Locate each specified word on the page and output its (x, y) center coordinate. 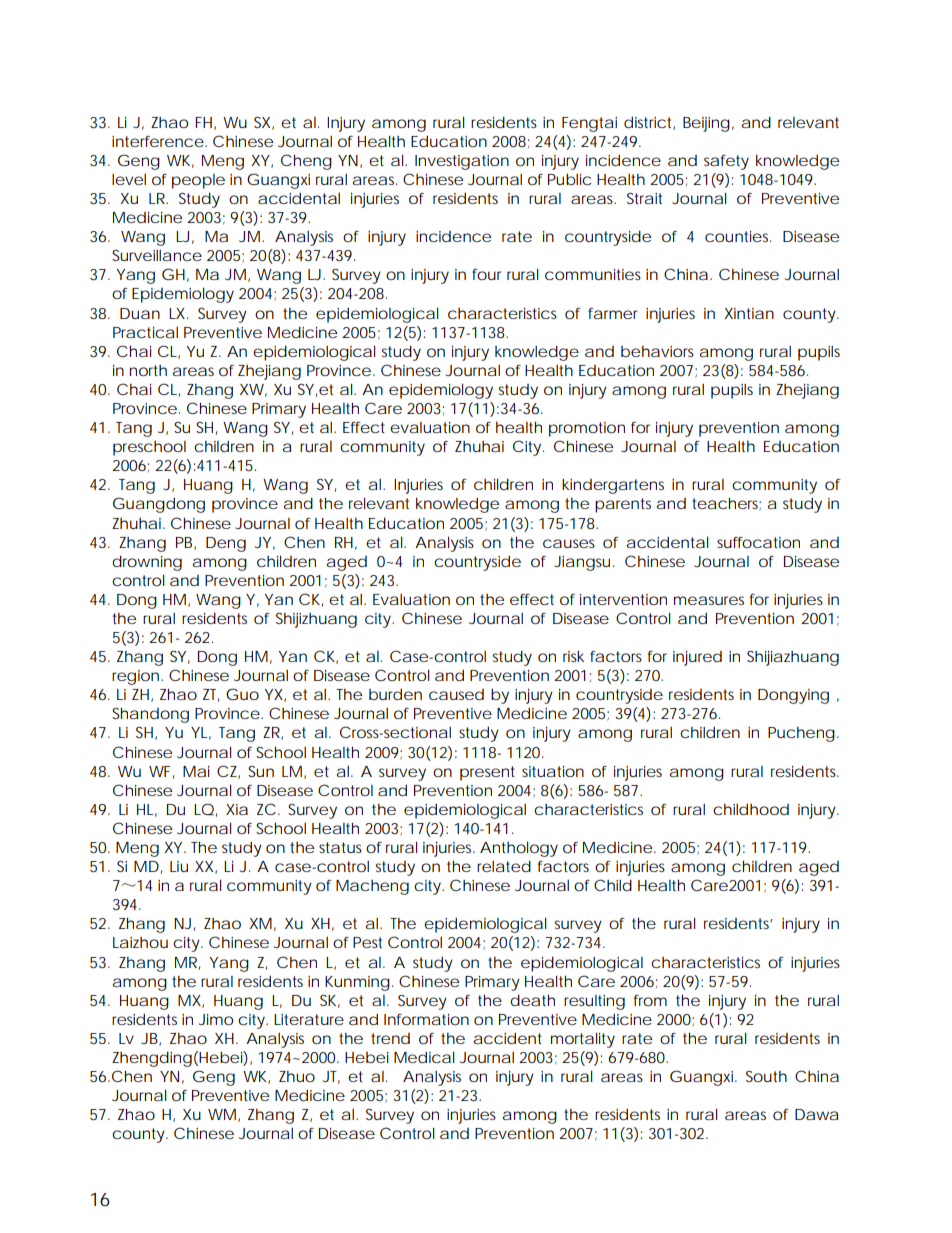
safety (726, 162)
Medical (424, 1057)
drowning (147, 563)
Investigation (462, 162)
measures (709, 600)
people (198, 181)
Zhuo (297, 1076)
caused (456, 694)
